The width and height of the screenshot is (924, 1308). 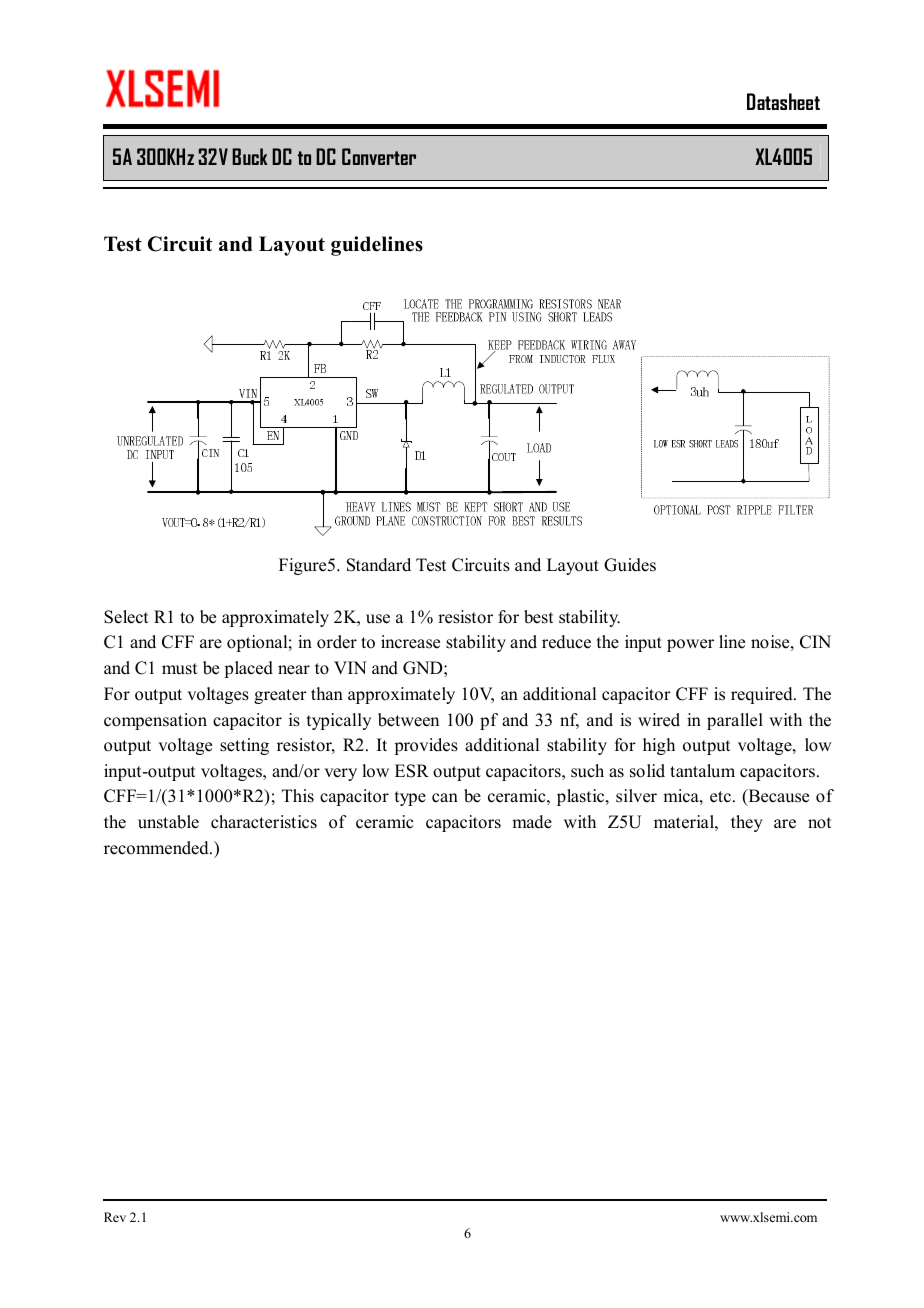 I want to click on Buck, so click(x=250, y=156).
